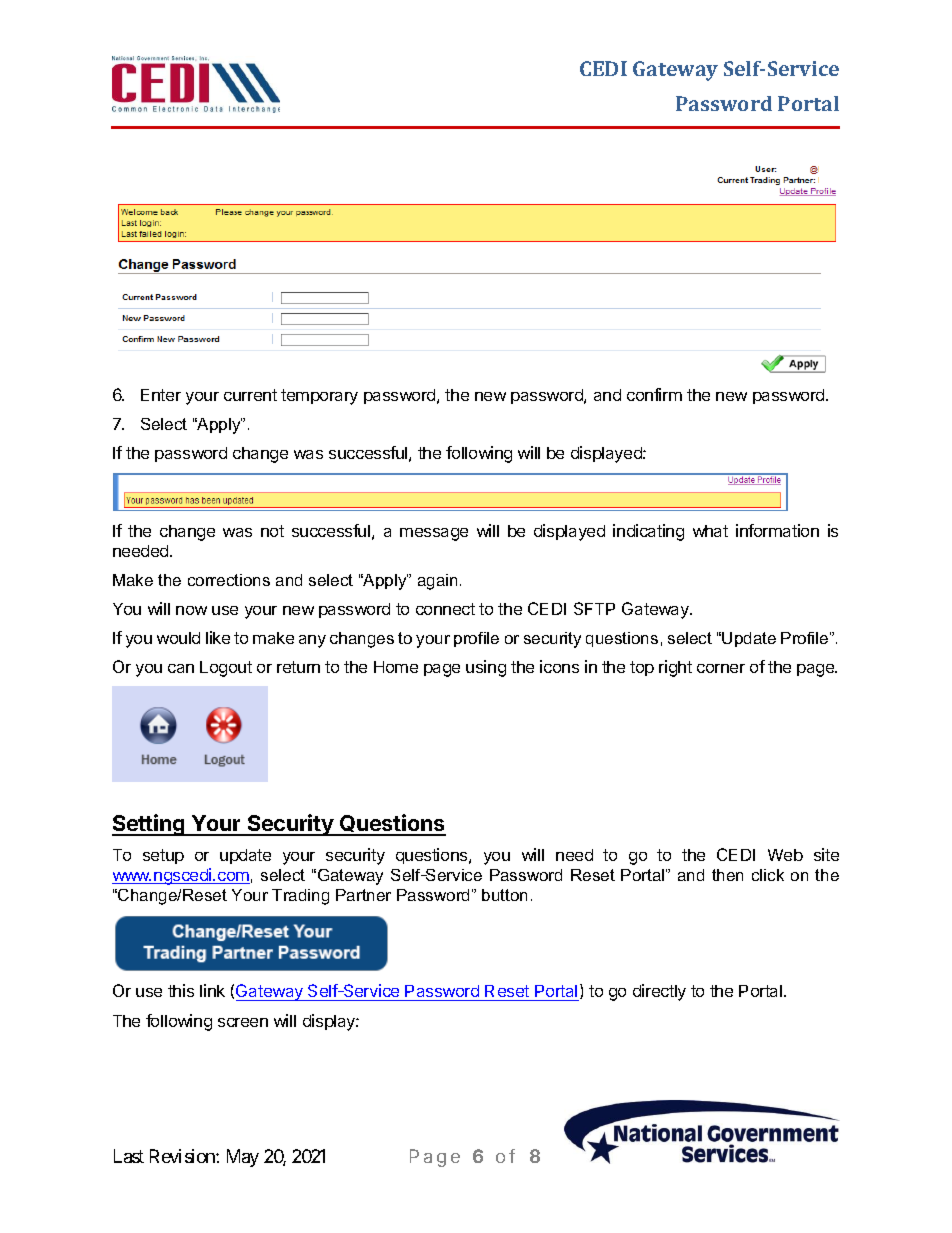 Image resolution: width=952 pixels, height=1233 pixels. I want to click on then, so click(727, 875).
